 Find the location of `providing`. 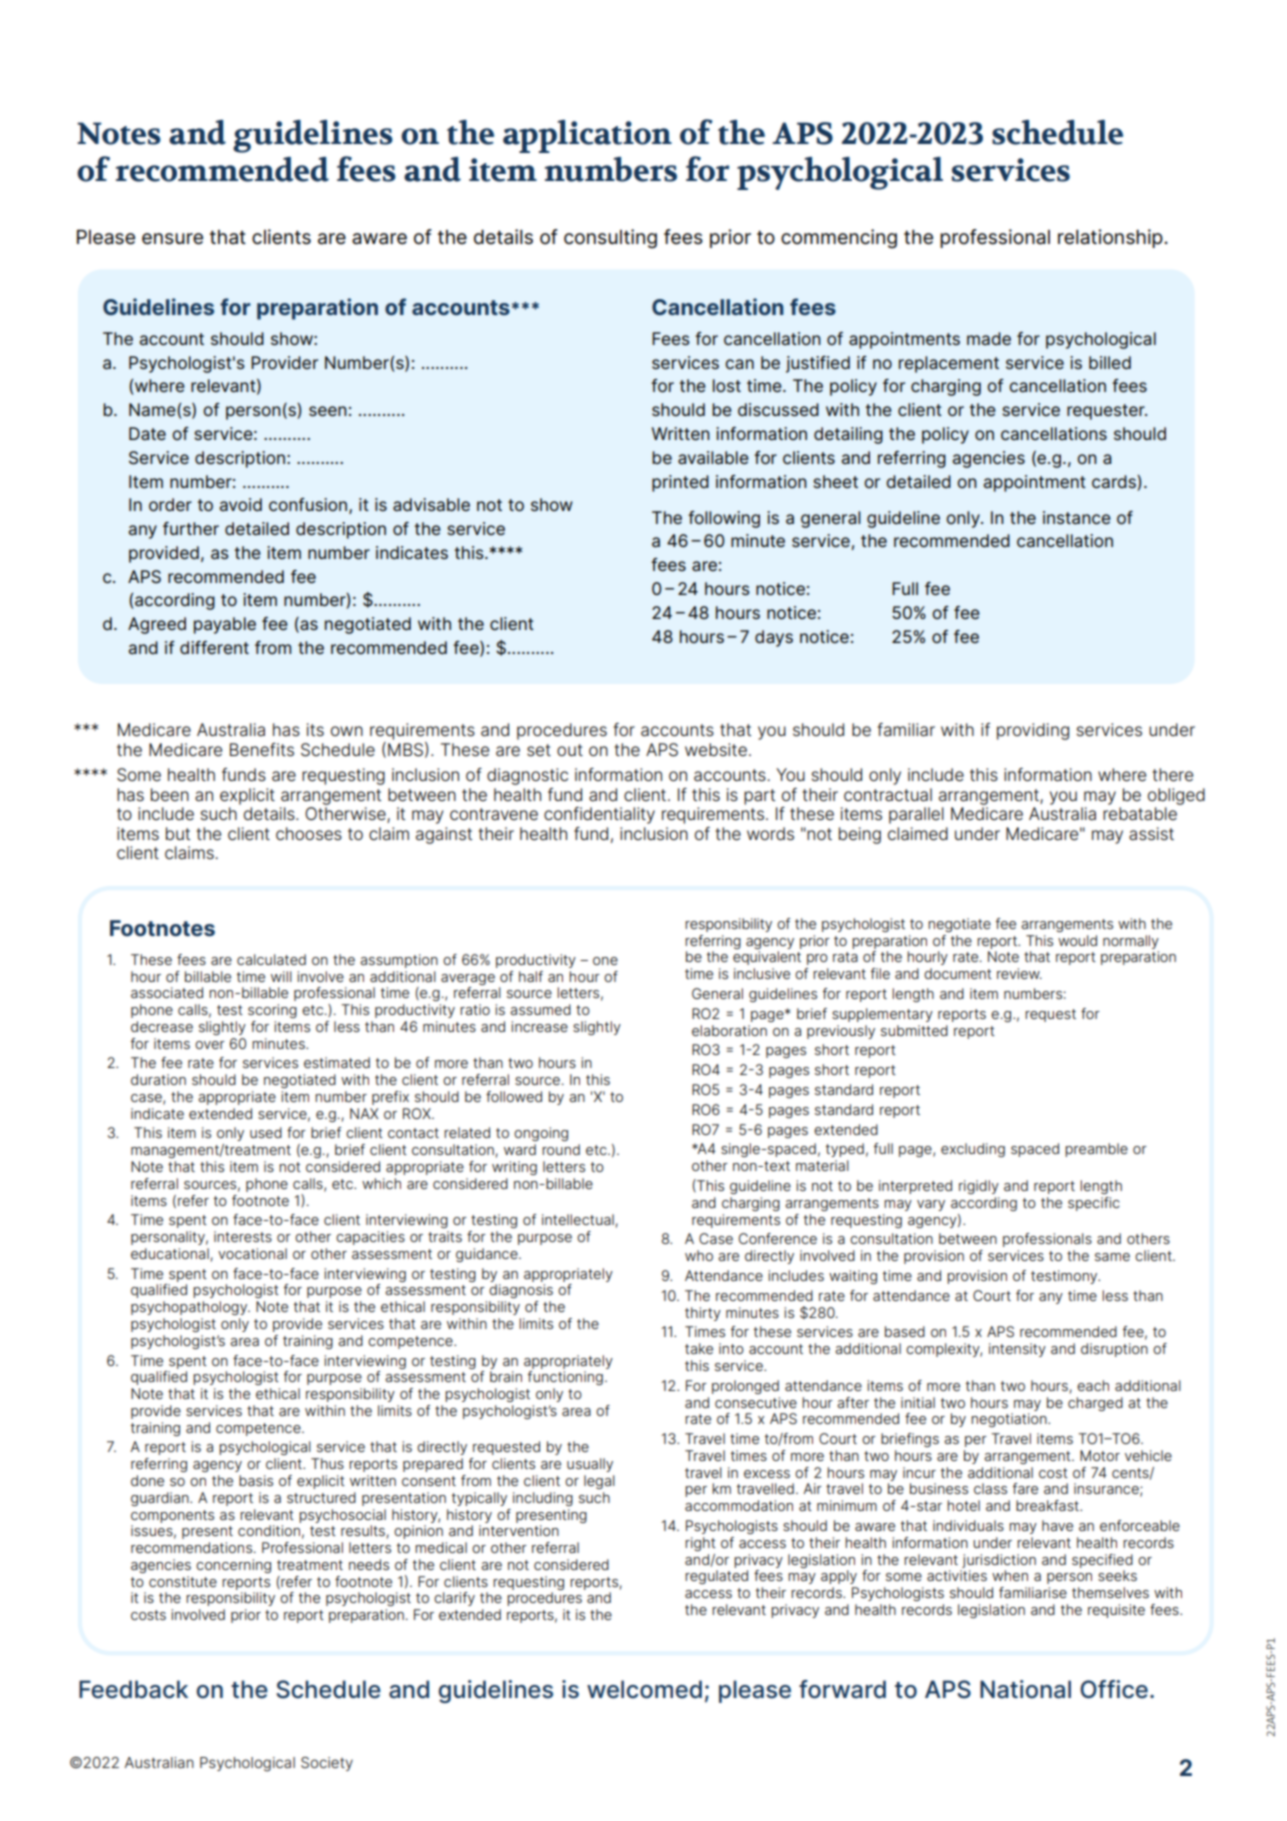

providing is located at coordinates (1033, 731).
